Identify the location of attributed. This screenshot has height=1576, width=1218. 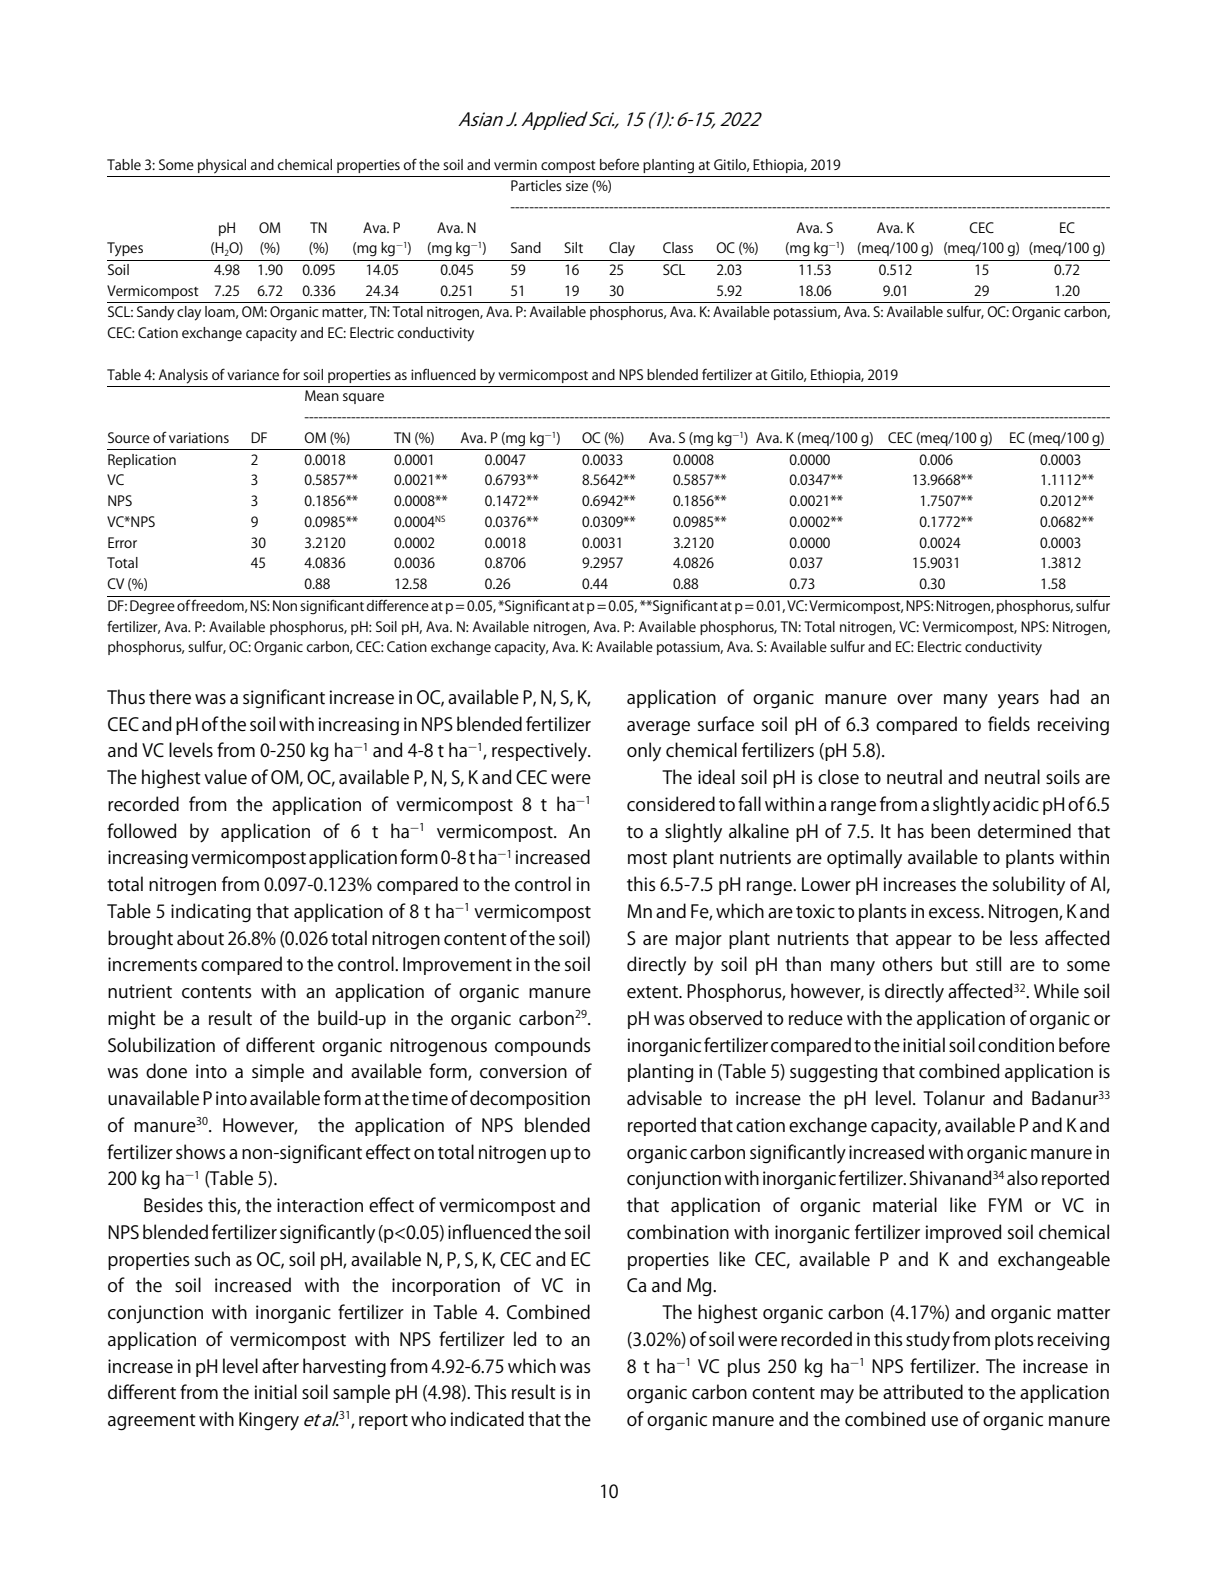
(923, 1392).
